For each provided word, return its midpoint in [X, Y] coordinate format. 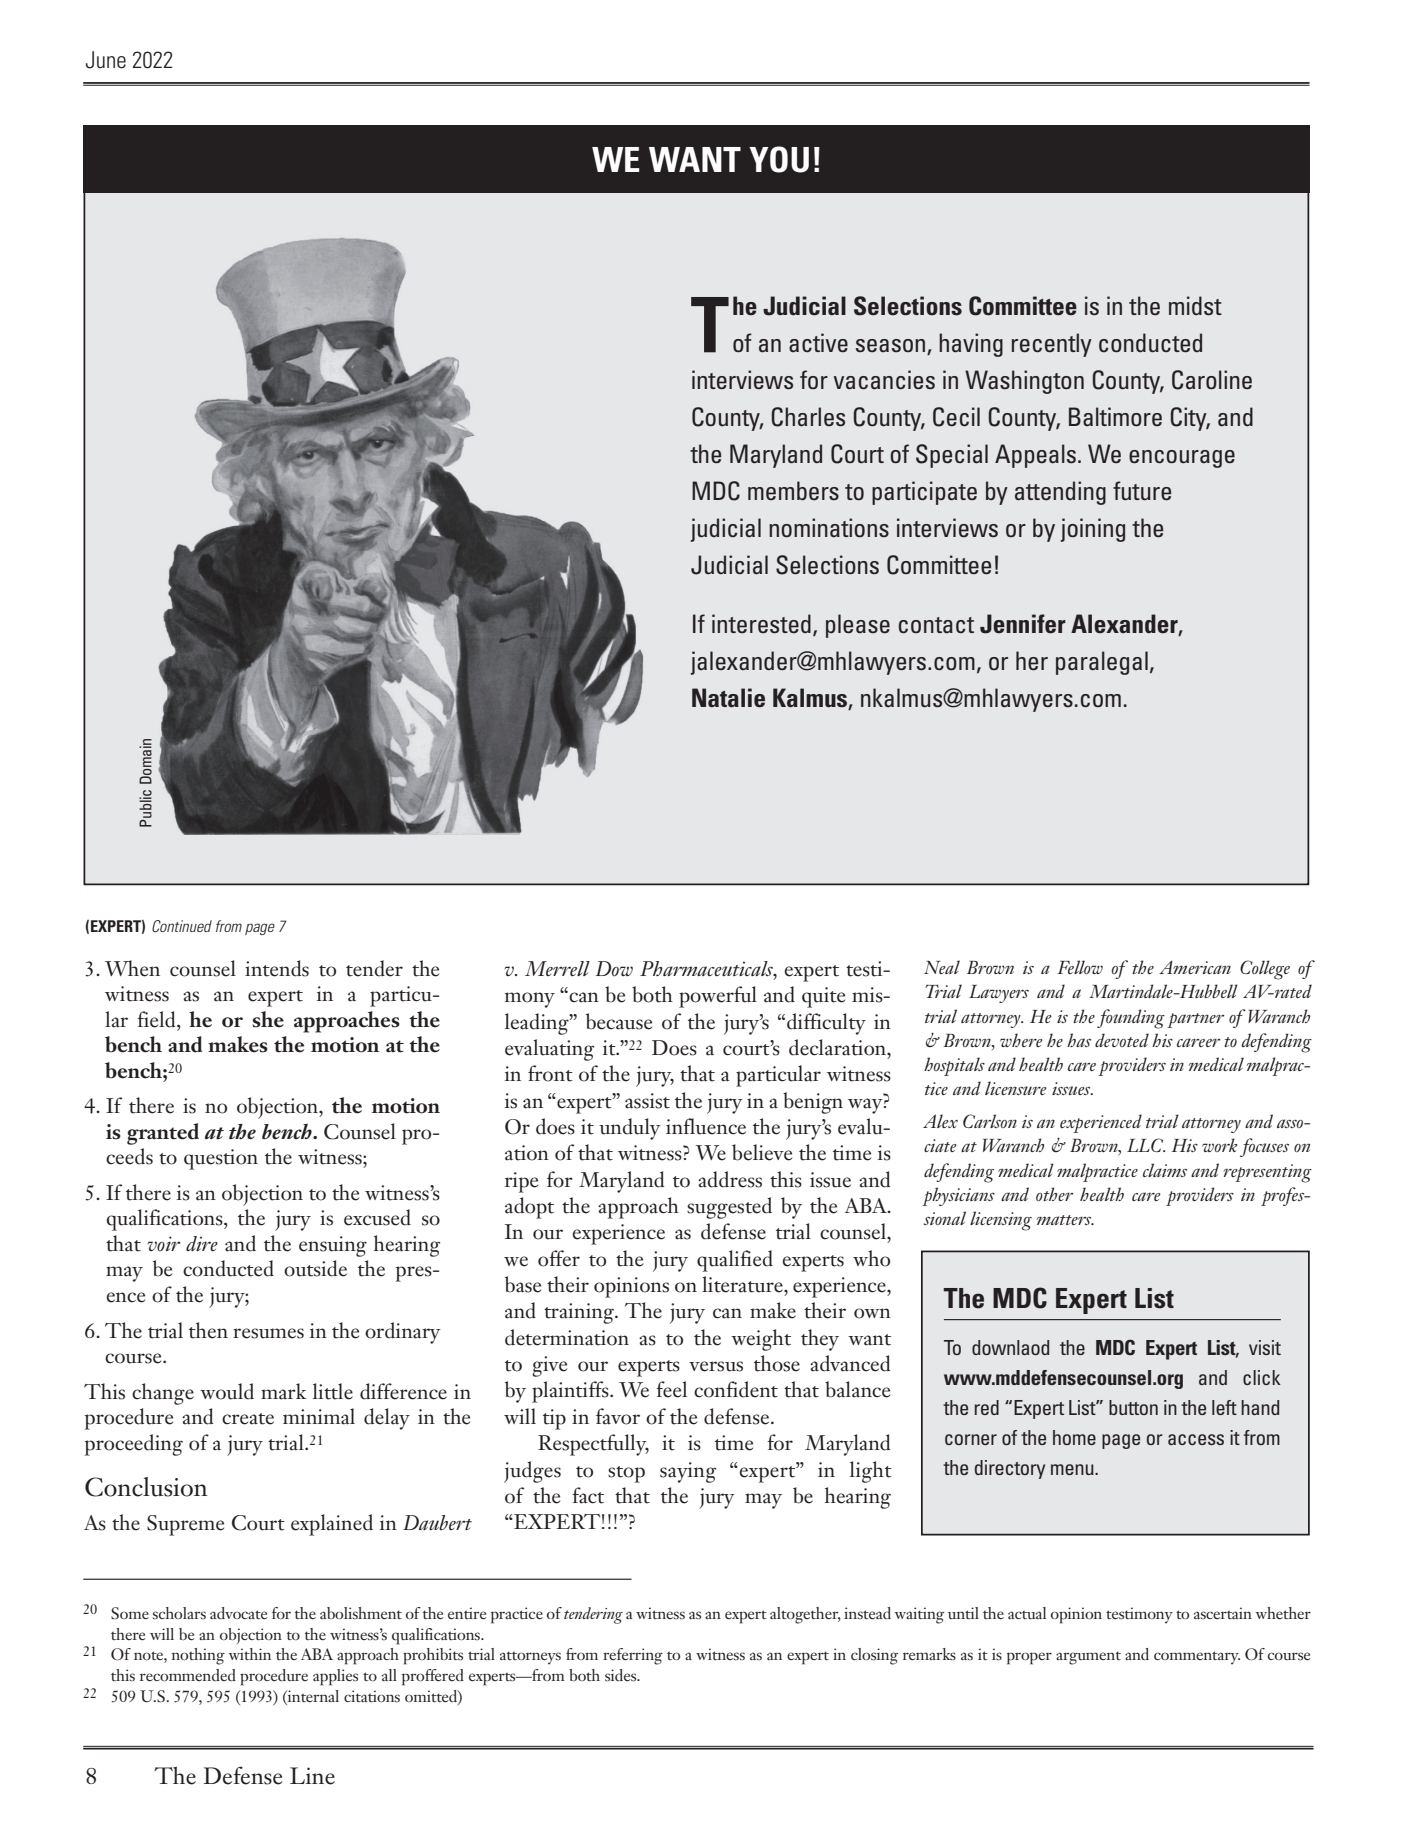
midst [1195, 306]
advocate [239, 1613]
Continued [182, 926]
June [106, 60]
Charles [808, 417]
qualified [735, 1261]
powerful [718, 997]
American [1195, 967]
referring [633, 1656]
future [1142, 491]
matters [1065, 1220]
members [793, 491]
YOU [779, 159]
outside [315, 1268]
